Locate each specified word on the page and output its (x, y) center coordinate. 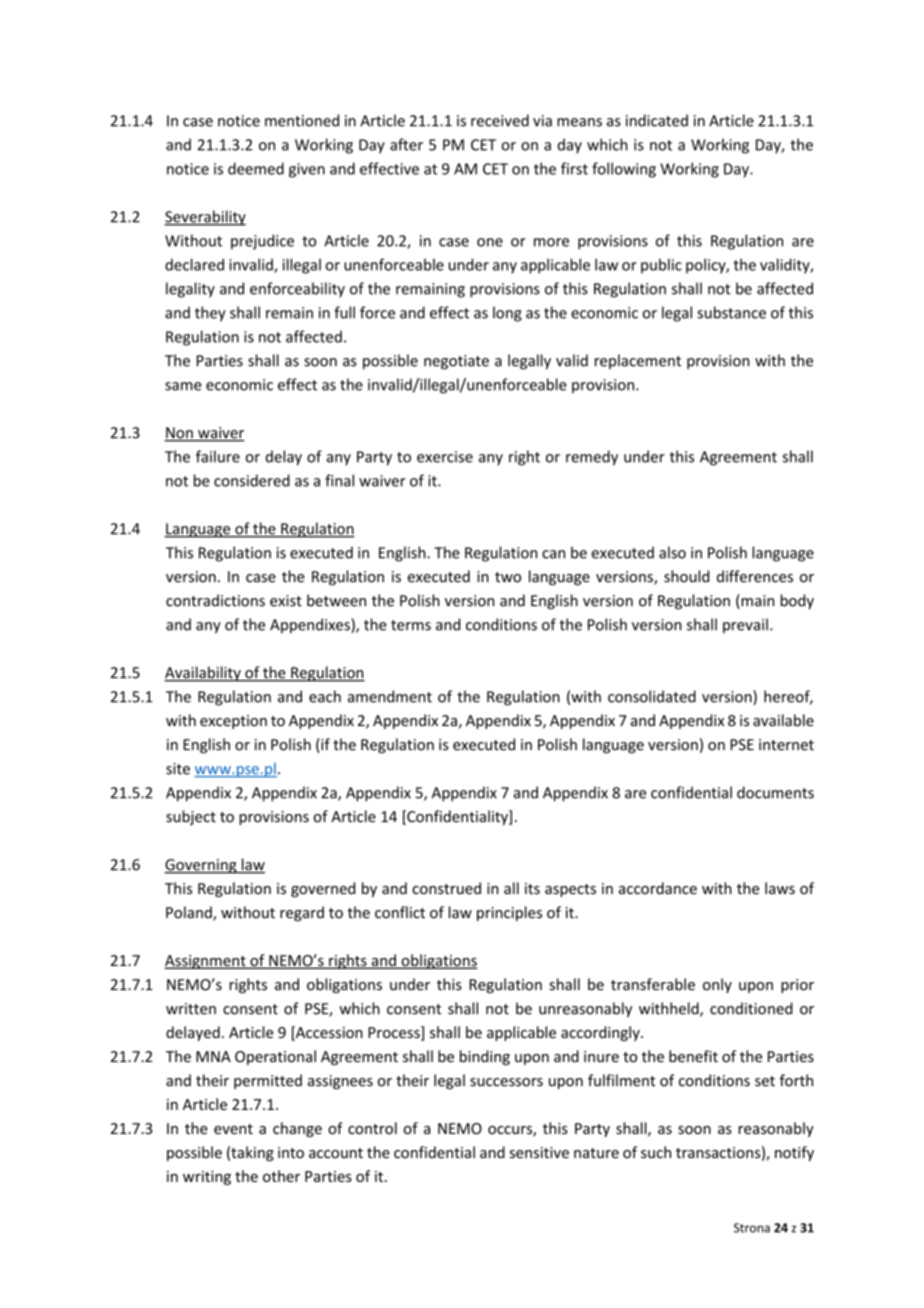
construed (446, 888)
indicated (657, 120)
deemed (256, 168)
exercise (445, 457)
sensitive (539, 1153)
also (672, 552)
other (281, 1176)
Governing (201, 866)
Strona (752, 1228)
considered (252, 480)
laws (780, 888)
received (500, 120)
